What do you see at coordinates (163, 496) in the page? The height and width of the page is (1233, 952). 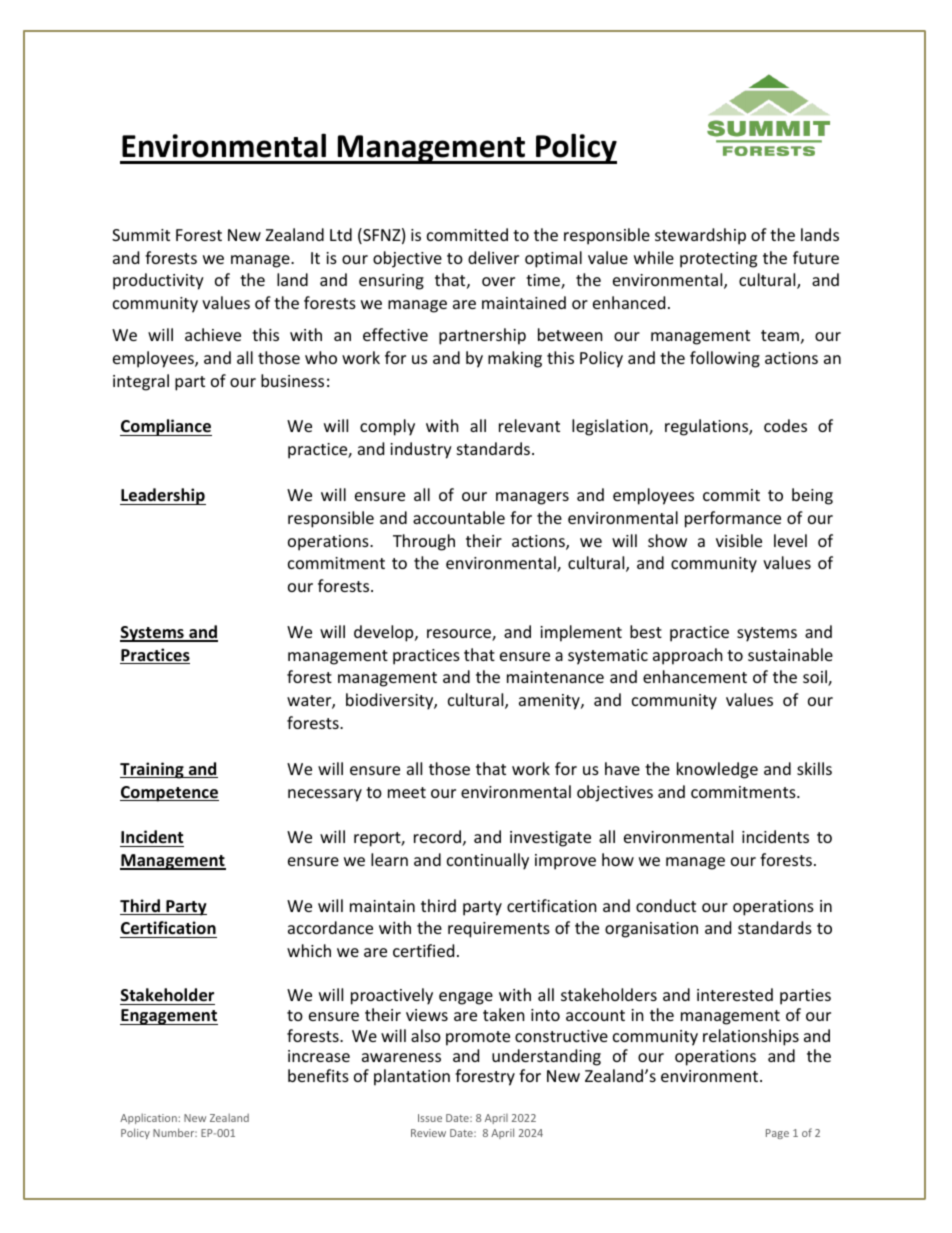 I see `Leadership` at bounding box center [163, 496].
